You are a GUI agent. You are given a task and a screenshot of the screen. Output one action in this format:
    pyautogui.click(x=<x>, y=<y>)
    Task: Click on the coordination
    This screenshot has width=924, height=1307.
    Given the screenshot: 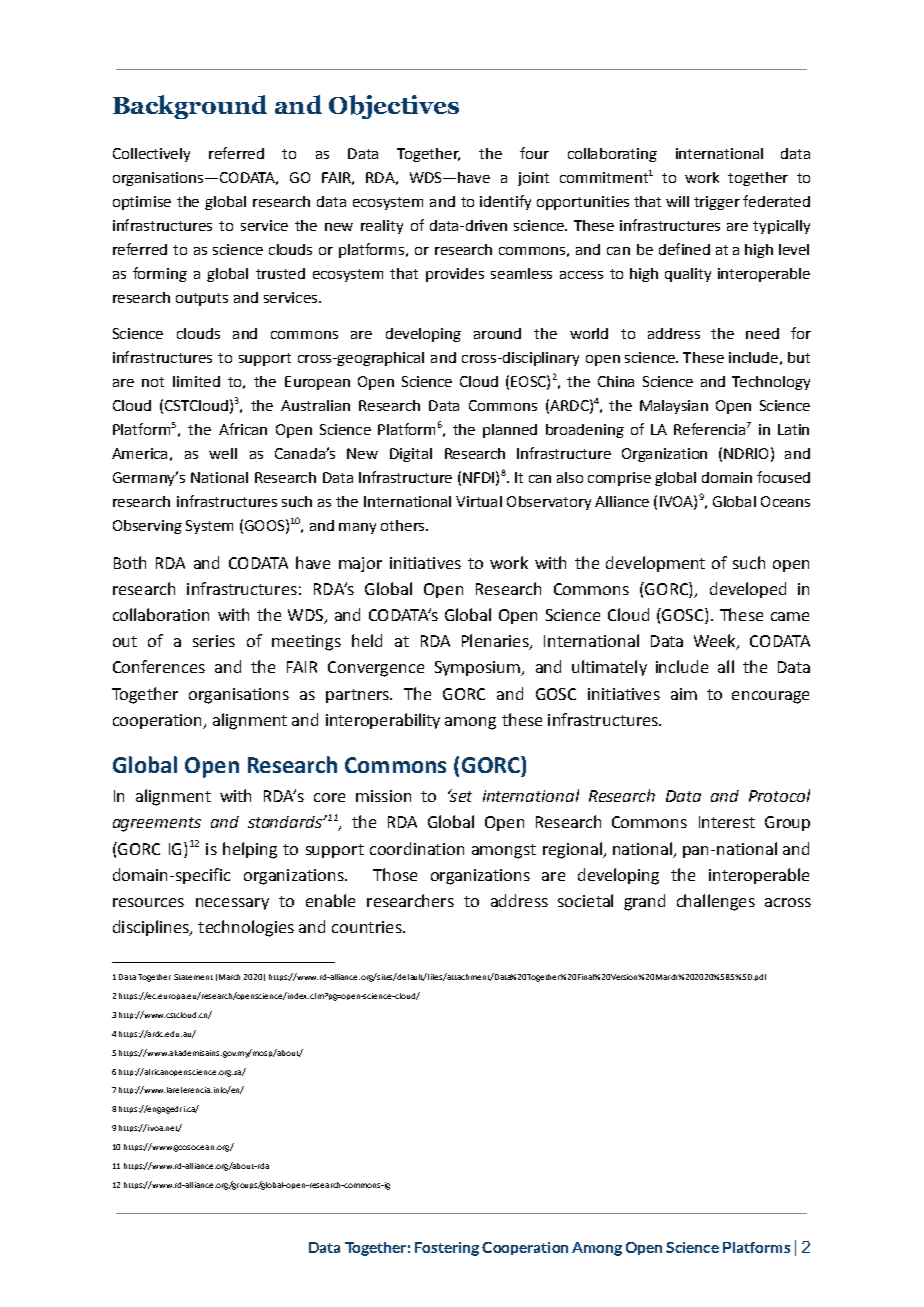 What is the action you would take?
    pyautogui.click(x=417, y=848)
